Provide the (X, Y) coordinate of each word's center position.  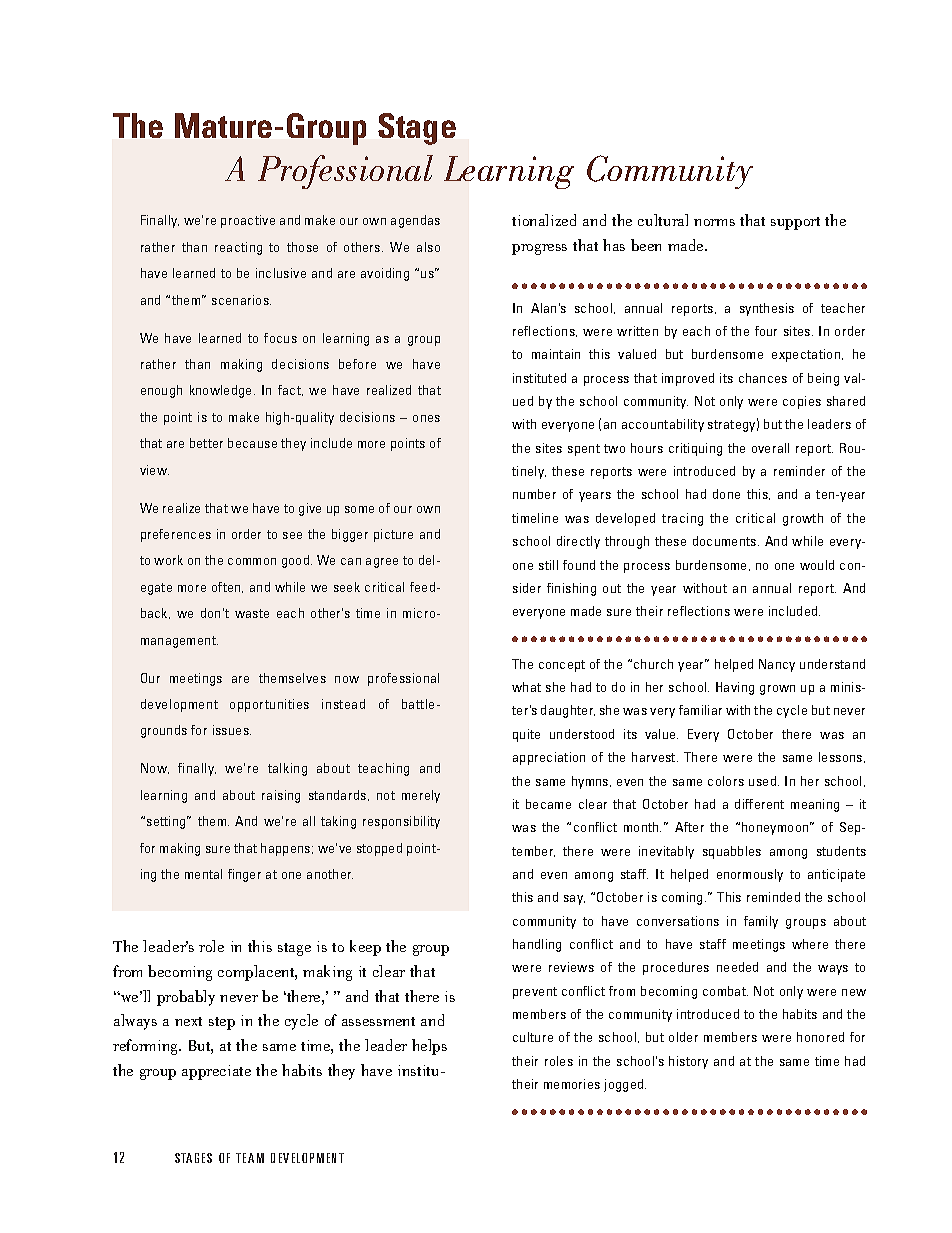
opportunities (269, 705)
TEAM (250, 1158)
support (795, 223)
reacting (238, 248)
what (526, 687)
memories (572, 1084)
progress (539, 249)
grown (777, 690)
